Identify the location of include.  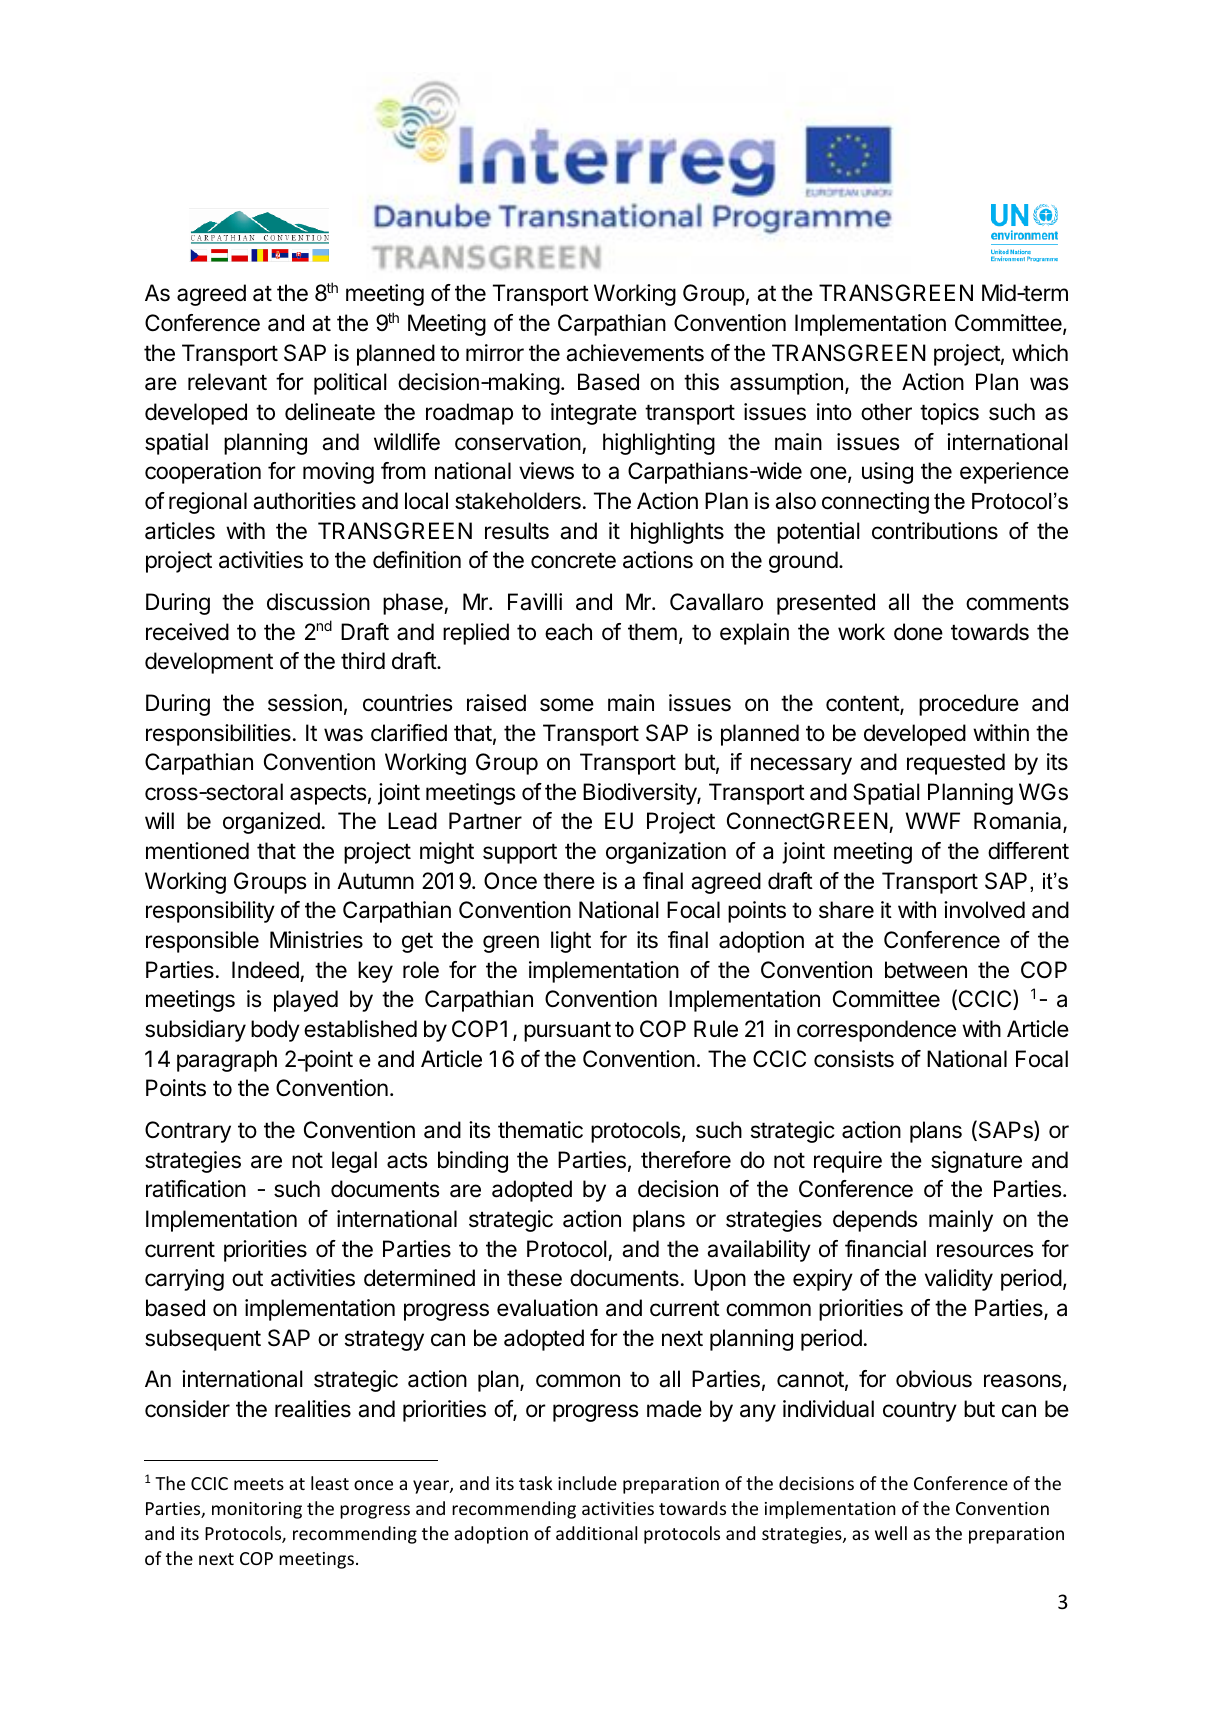
(587, 1483).
